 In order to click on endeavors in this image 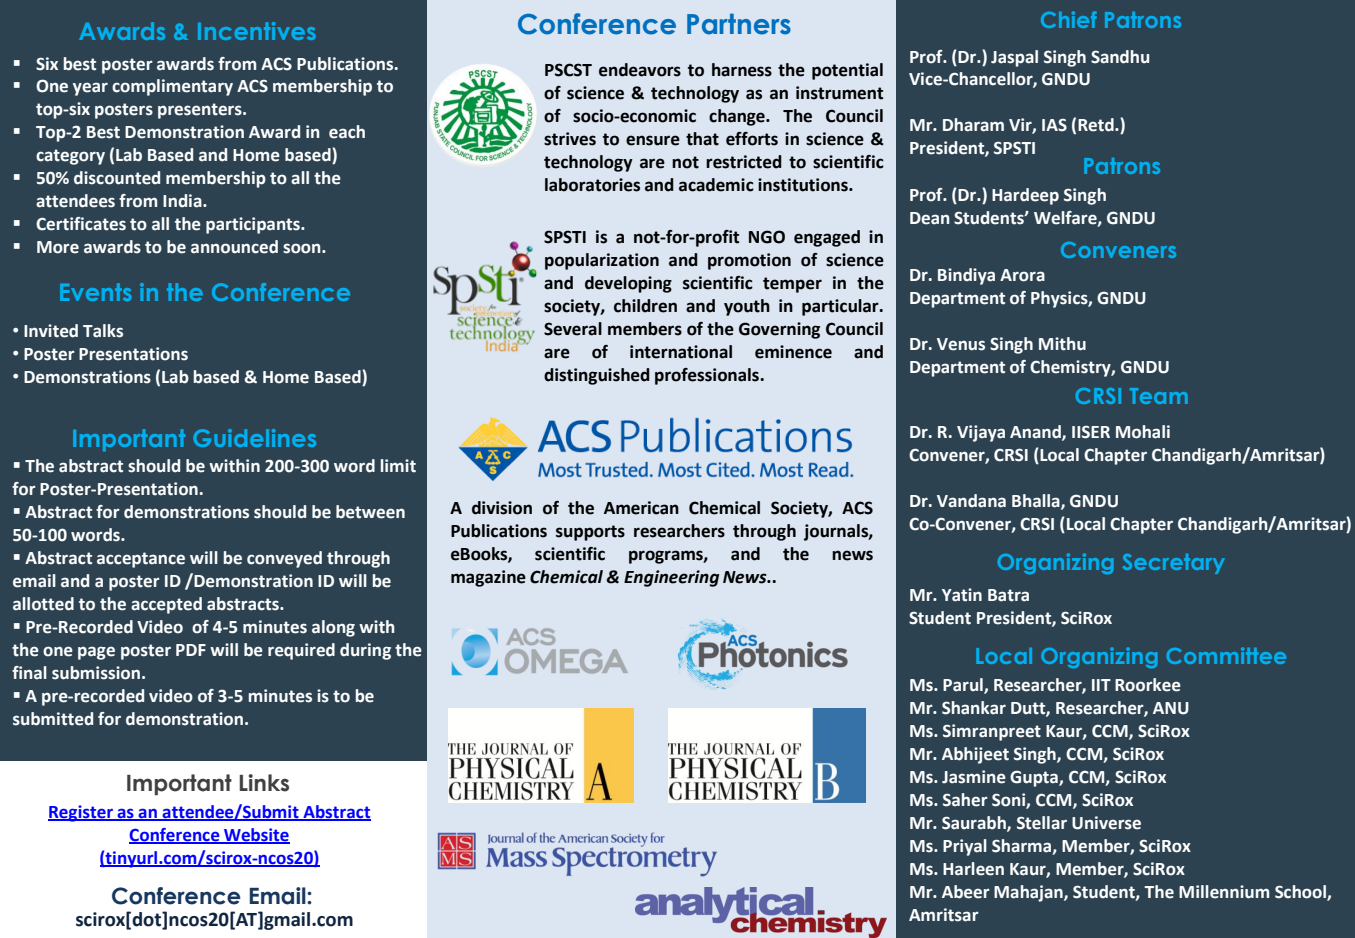, I will do `click(640, 70)`.
